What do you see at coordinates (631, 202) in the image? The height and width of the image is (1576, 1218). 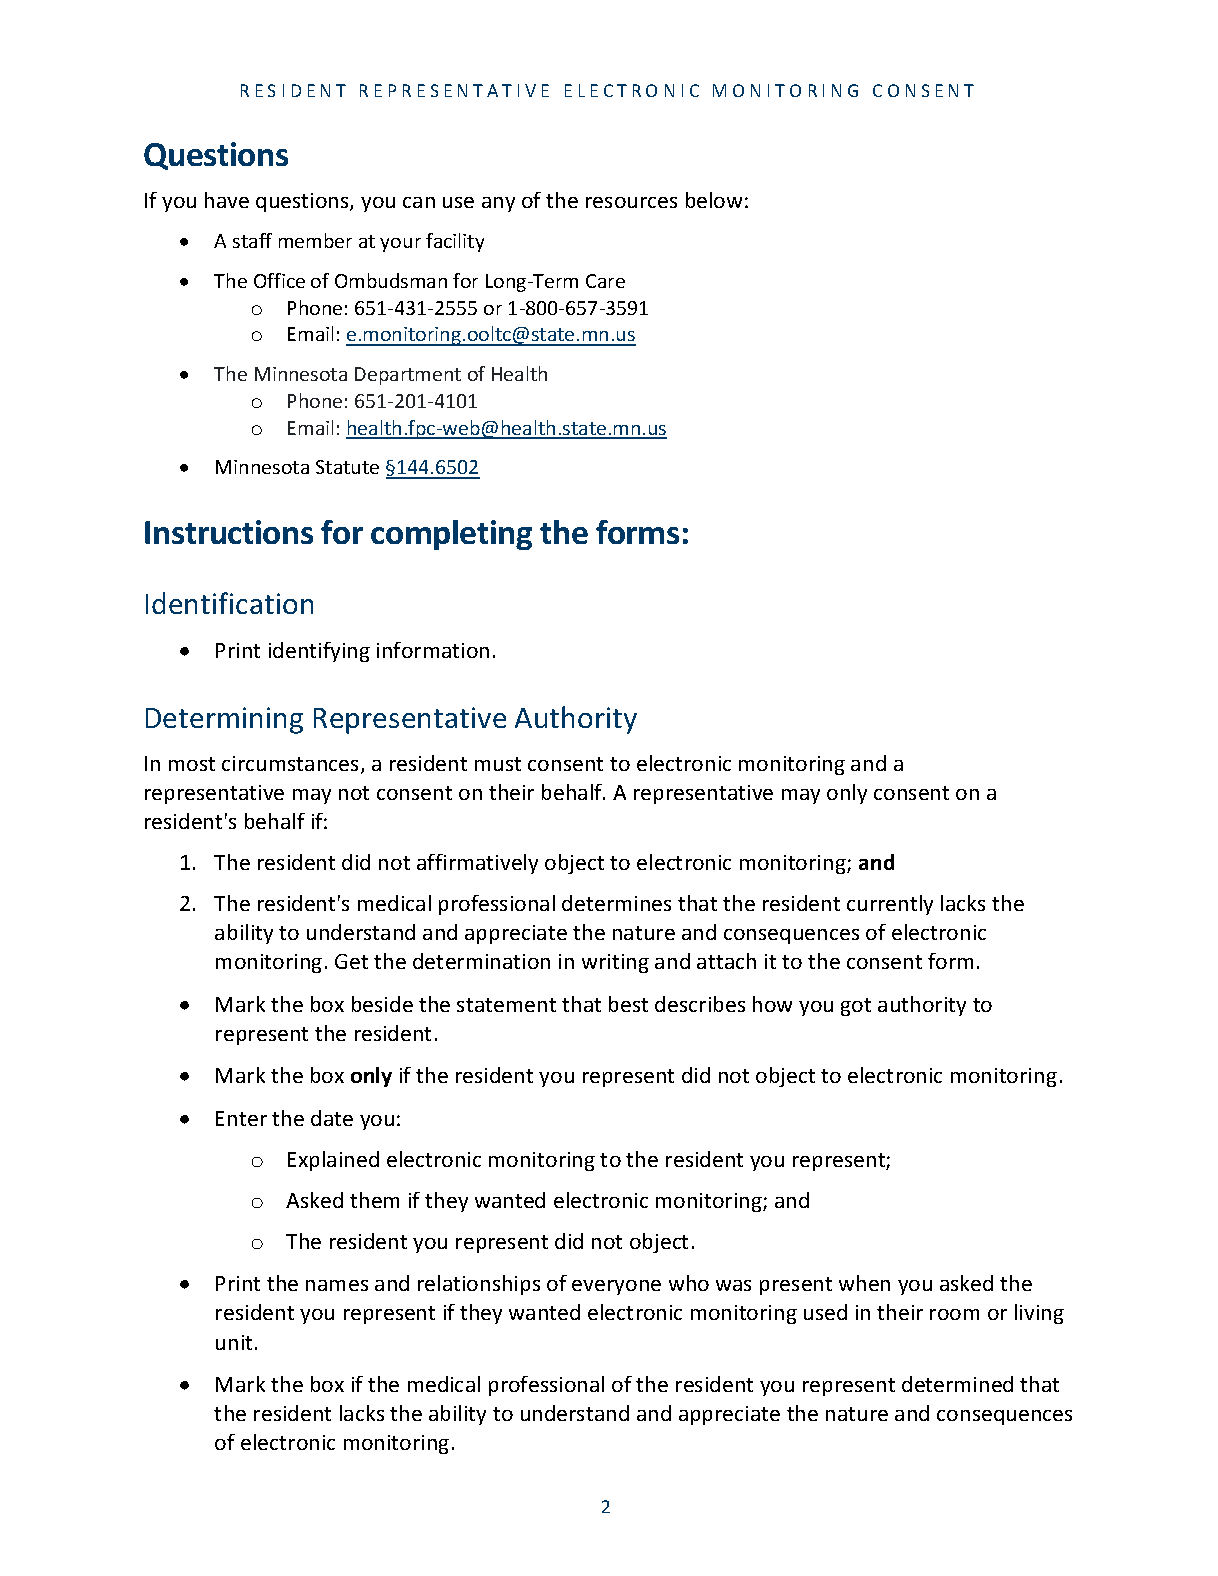 I see `resources` at bounding box center [631, 202].
